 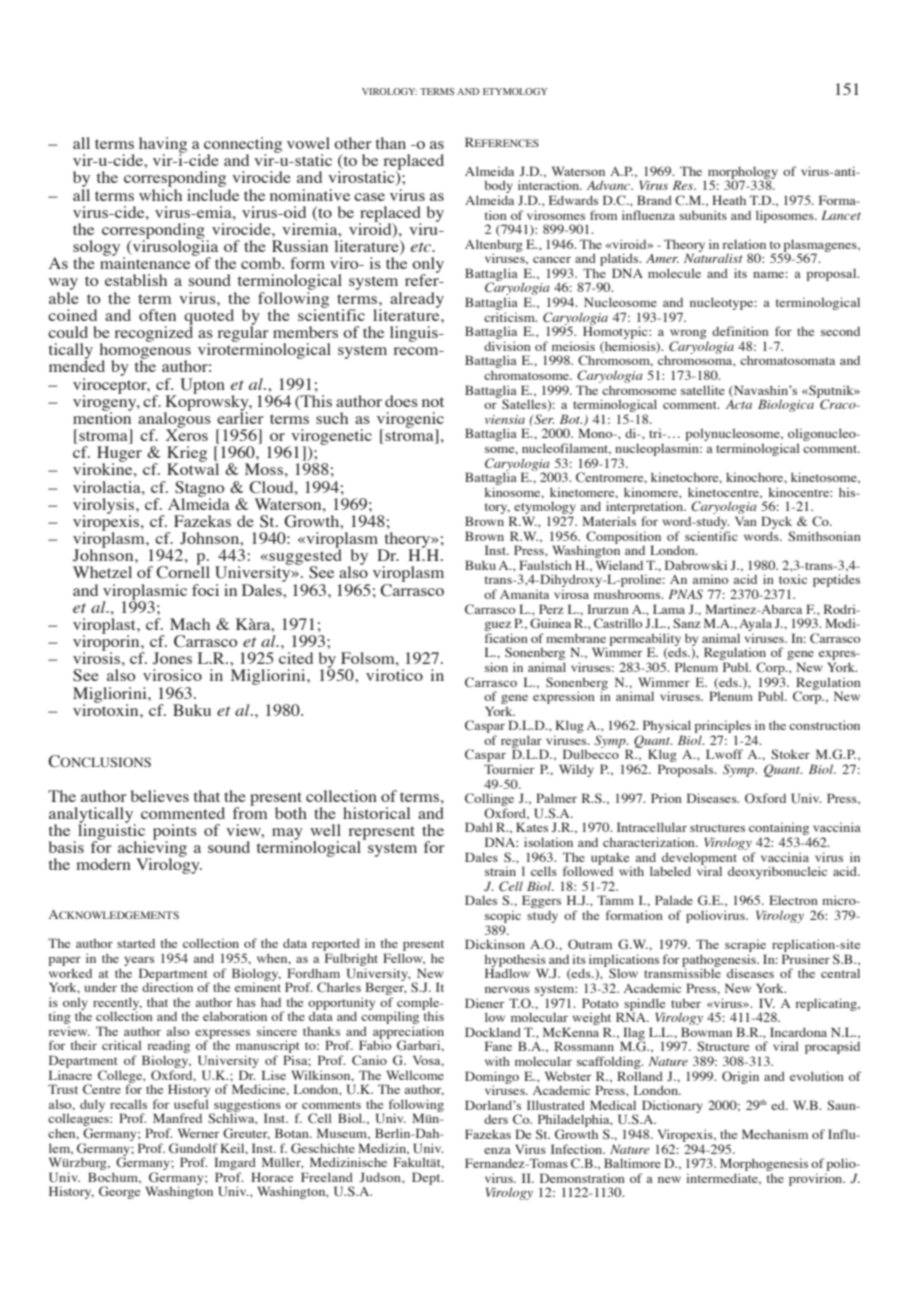 I want to click on Guinea, so click(x=550, y=623).
